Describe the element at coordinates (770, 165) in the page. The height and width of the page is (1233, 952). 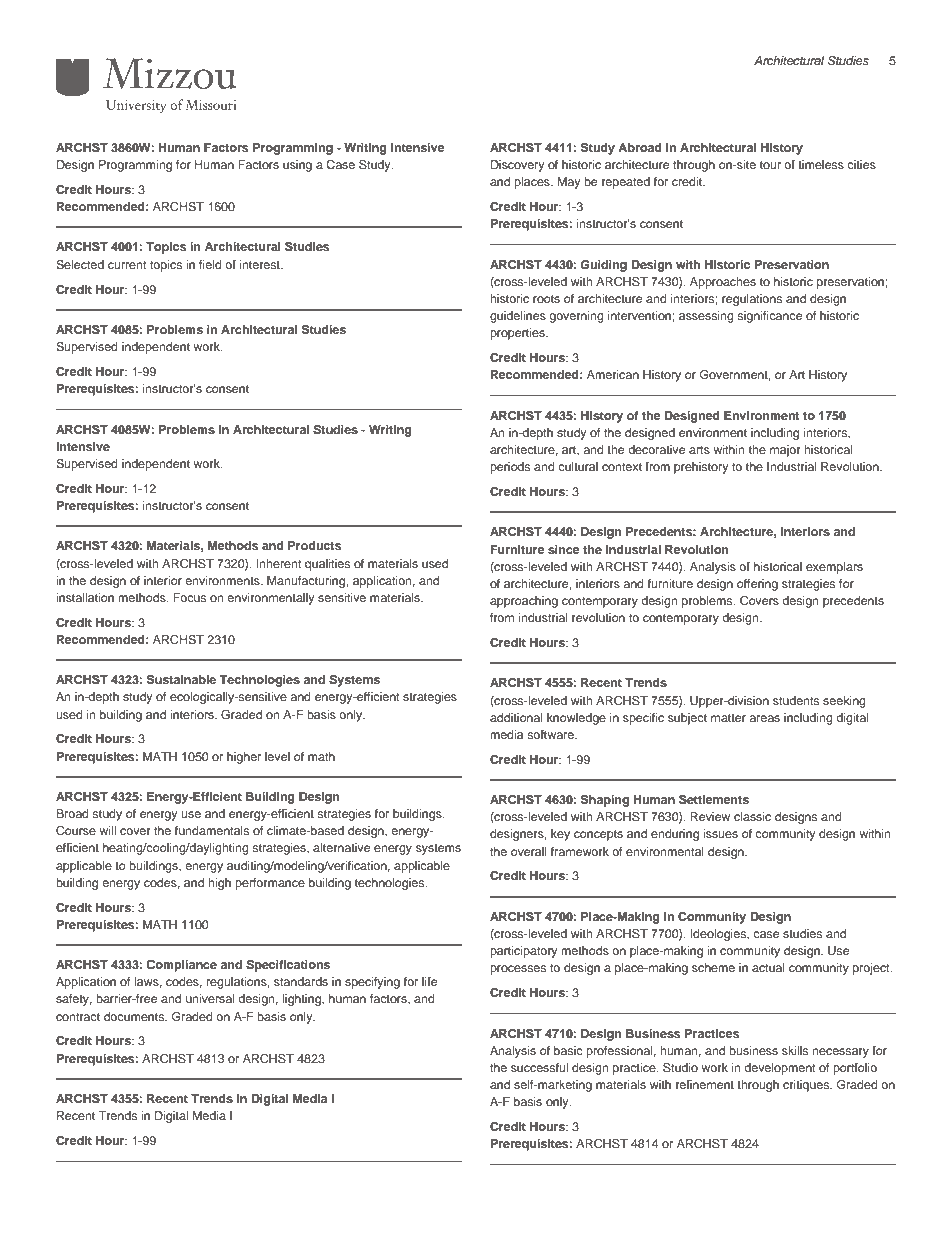
I see `tour` at that location.
